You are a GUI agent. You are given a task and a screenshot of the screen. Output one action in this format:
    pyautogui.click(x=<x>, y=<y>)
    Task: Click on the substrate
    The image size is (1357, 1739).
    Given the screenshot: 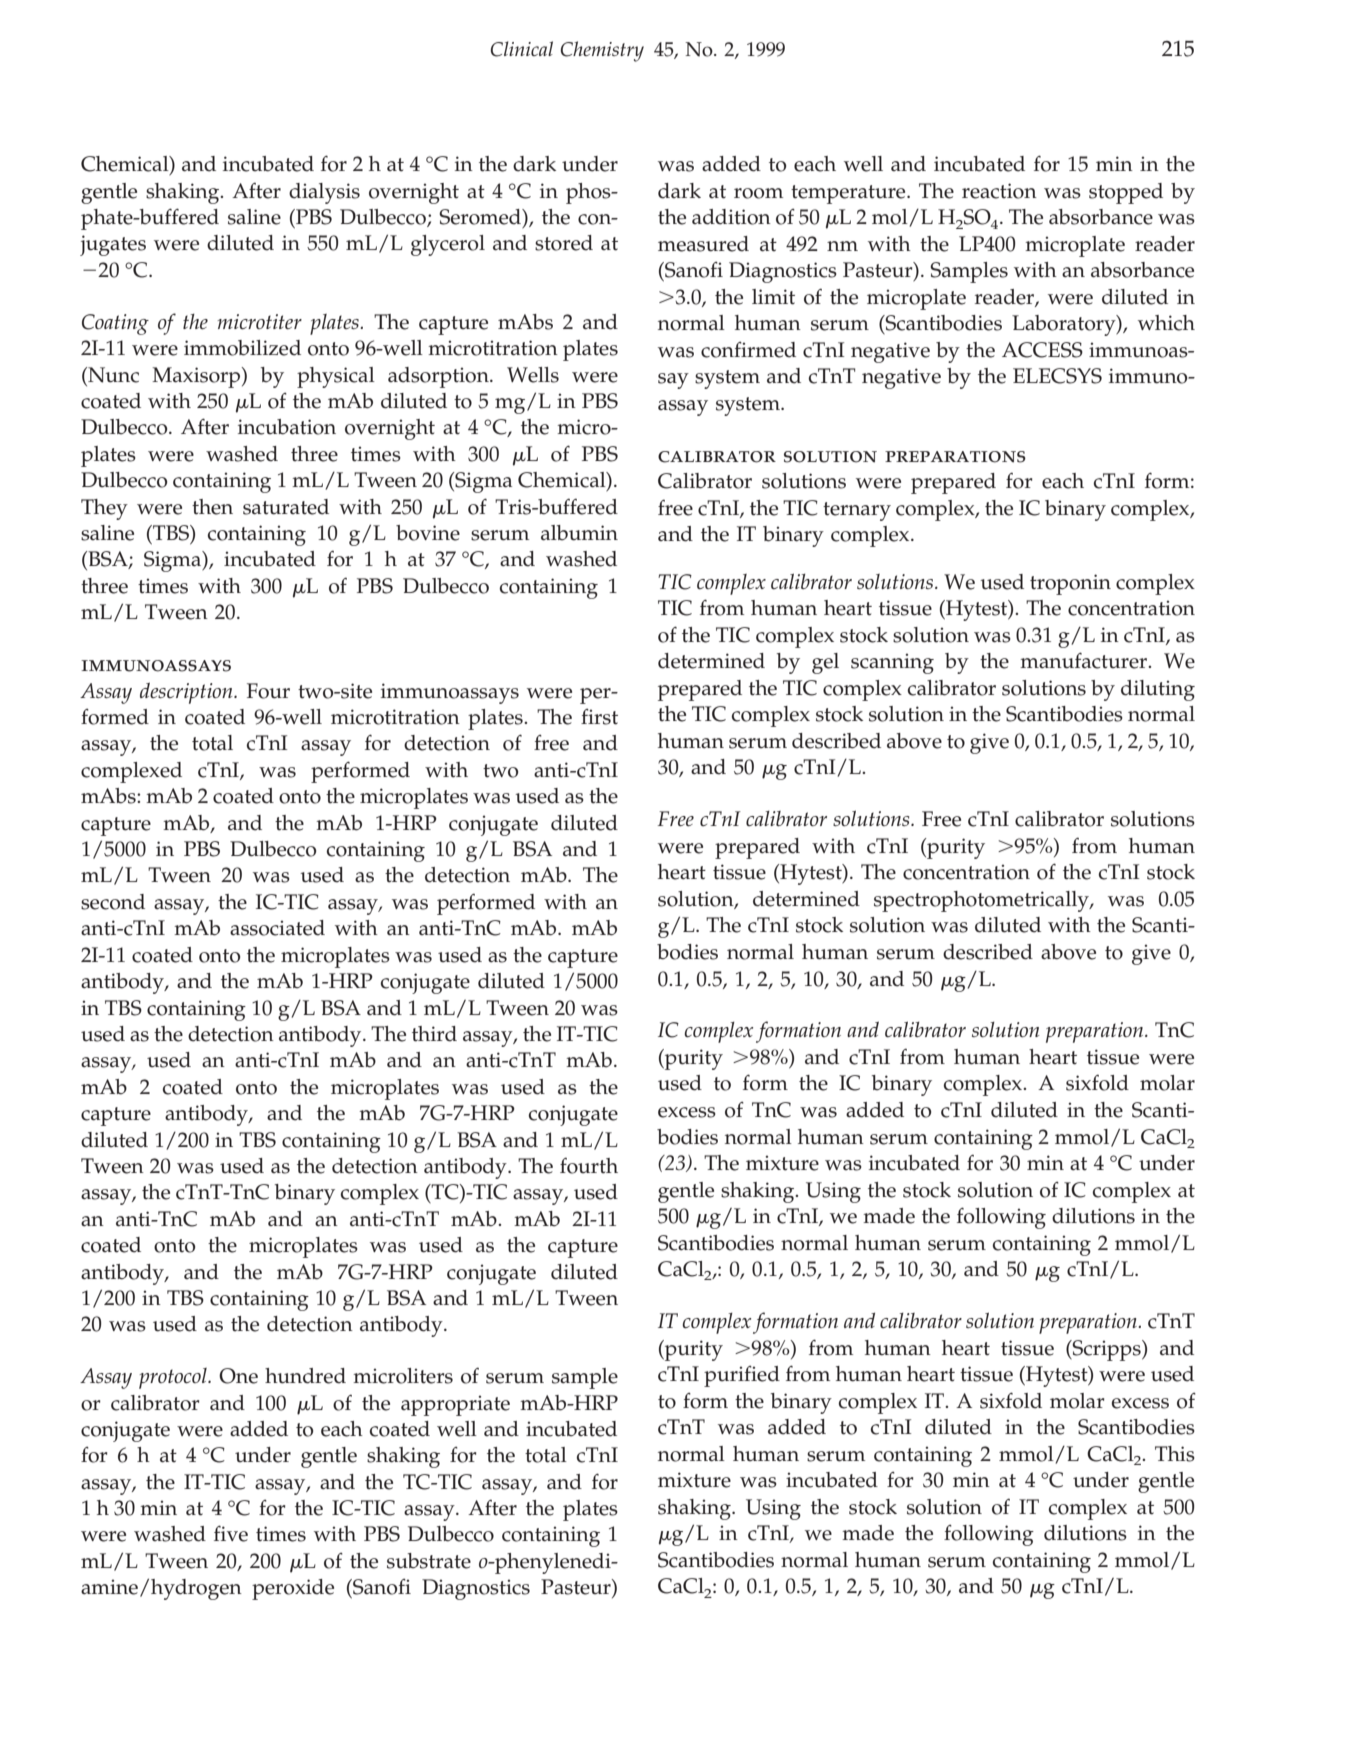 What is the action you would take?
    pyautogui.click(x=429, y=1561)
